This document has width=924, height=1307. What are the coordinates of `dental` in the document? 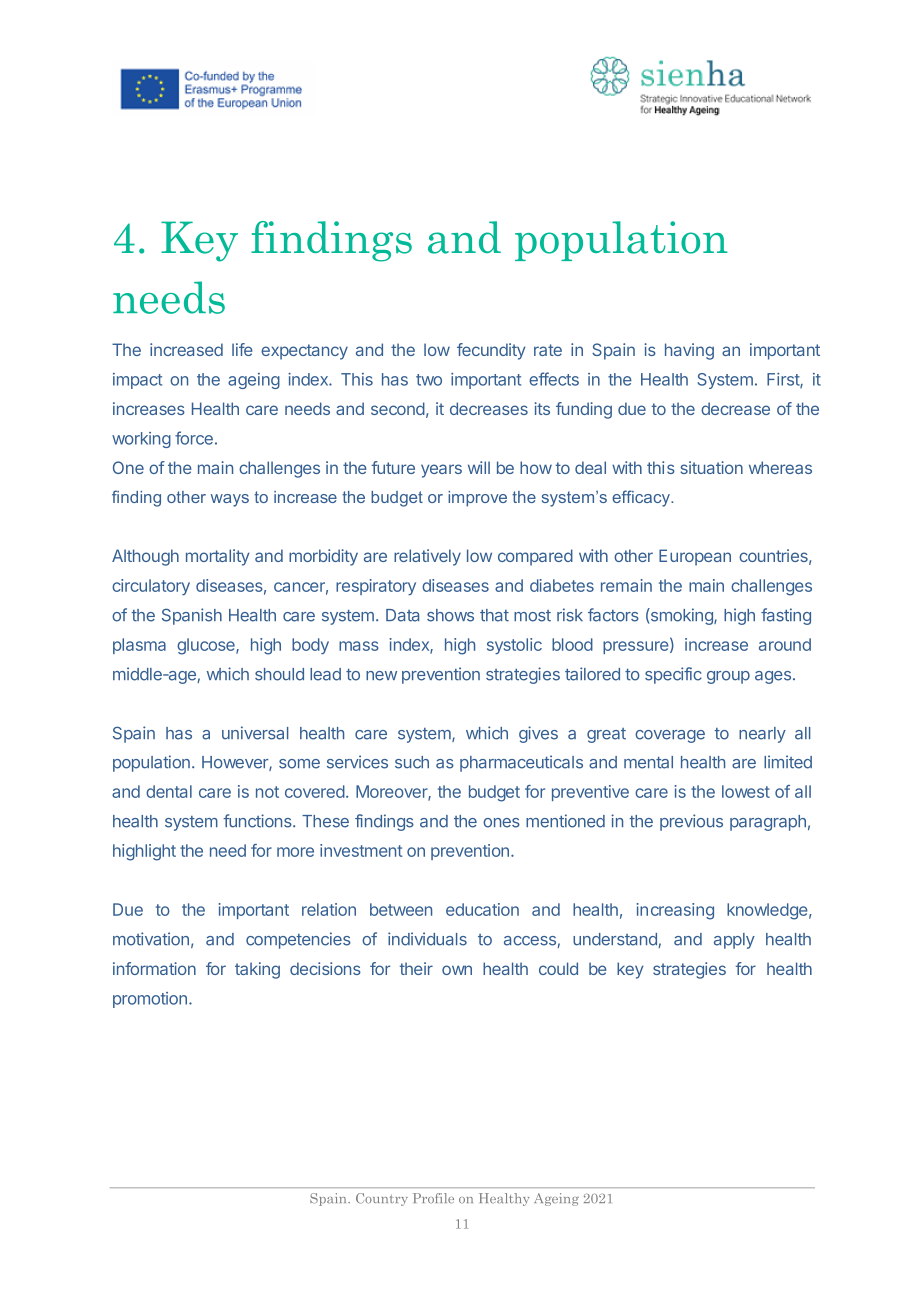 It's located at (169, 791).
